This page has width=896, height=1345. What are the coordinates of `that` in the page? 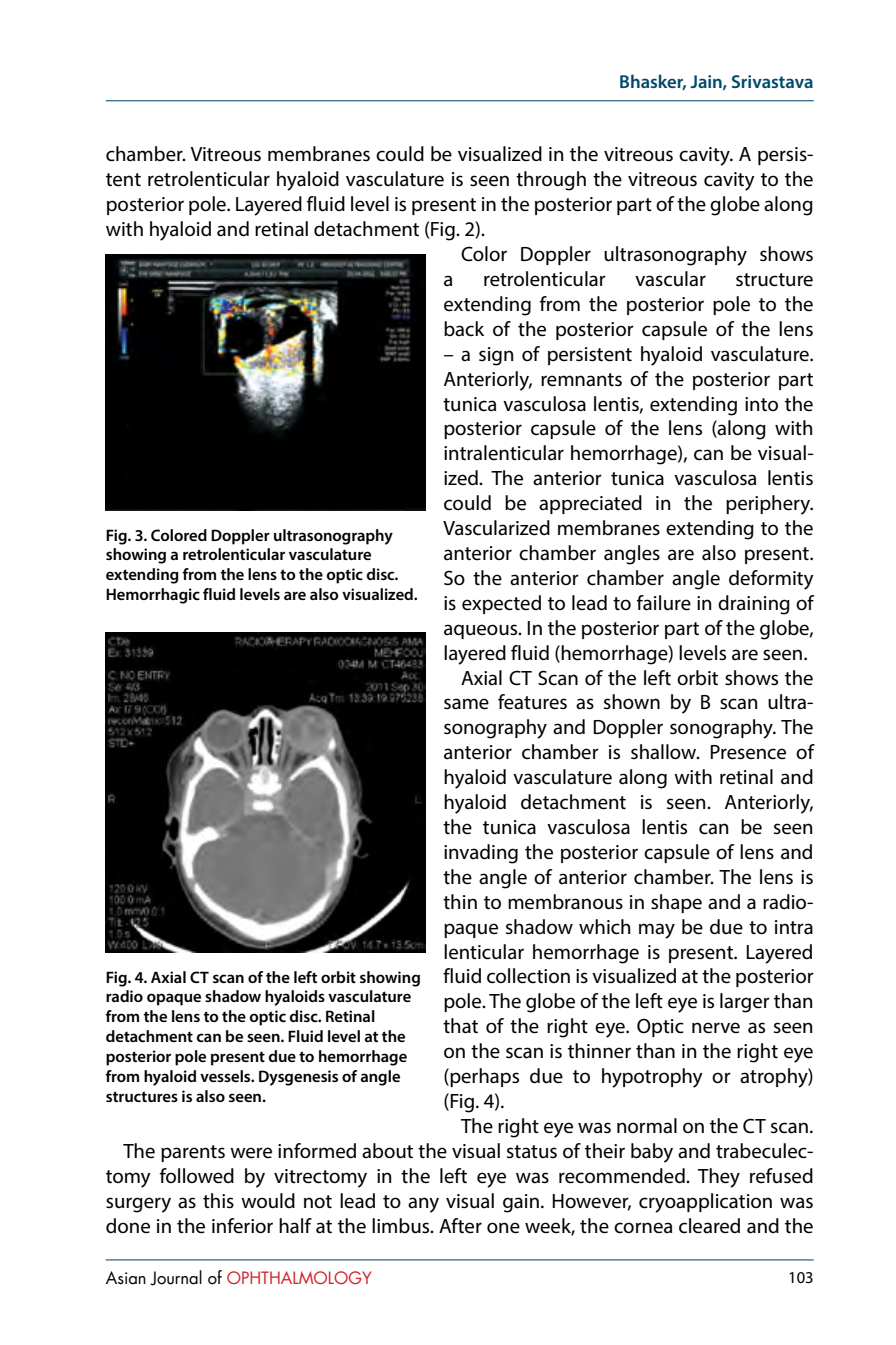 It's located at (460, 1026).
